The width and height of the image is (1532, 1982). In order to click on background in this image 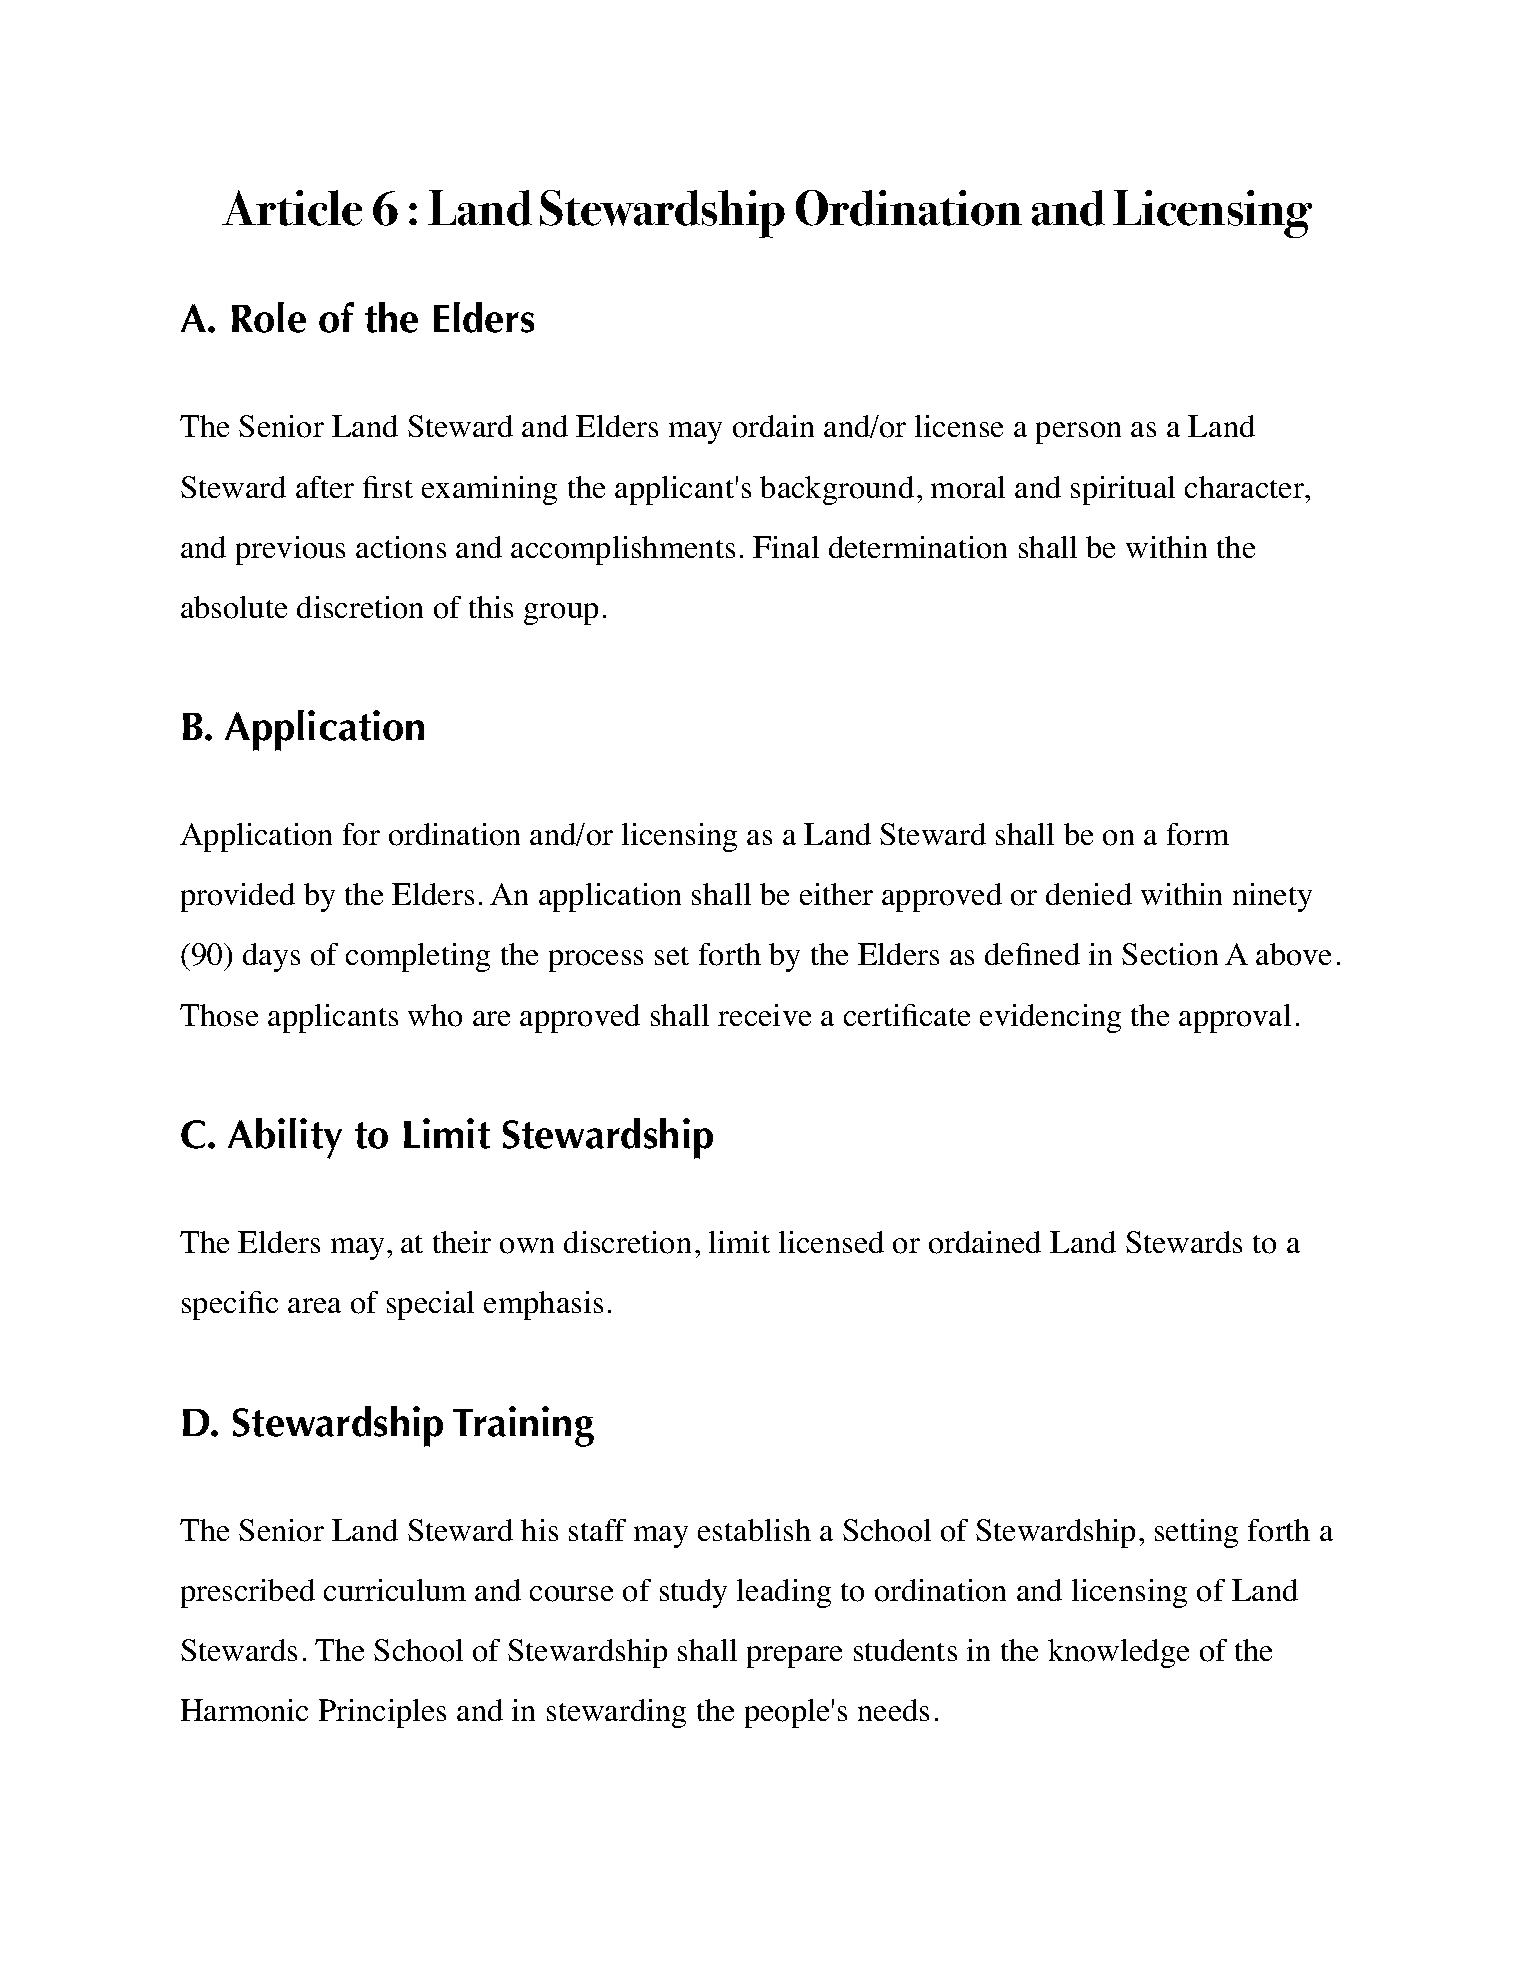, I will do `click(837, 490)`.
